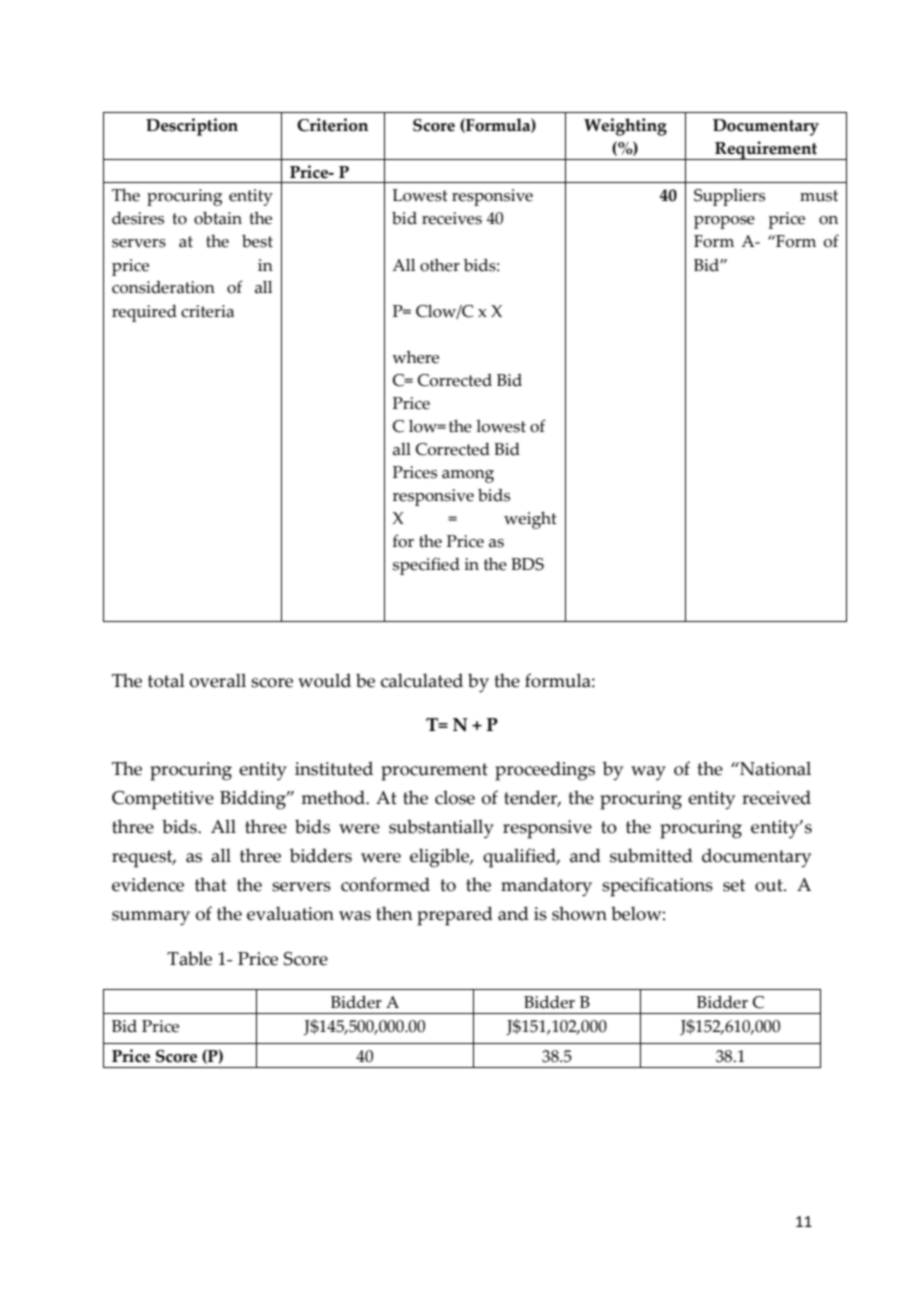  What do you see at coordinates (452, 218) in the screenshot?
I see `receives` at bounding box center [452, 218].
